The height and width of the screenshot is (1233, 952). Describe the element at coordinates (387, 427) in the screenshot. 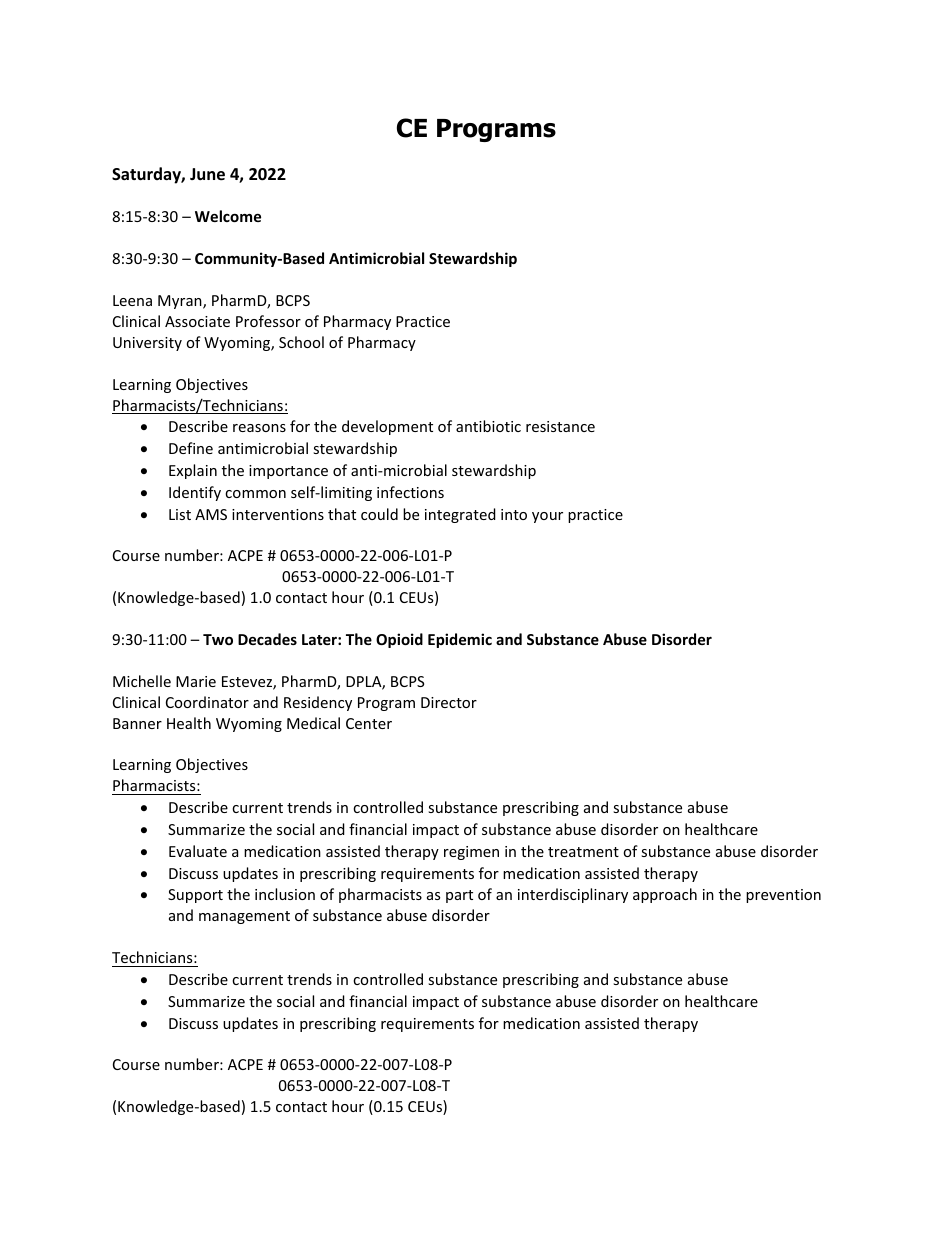

I see `development` at that location.
